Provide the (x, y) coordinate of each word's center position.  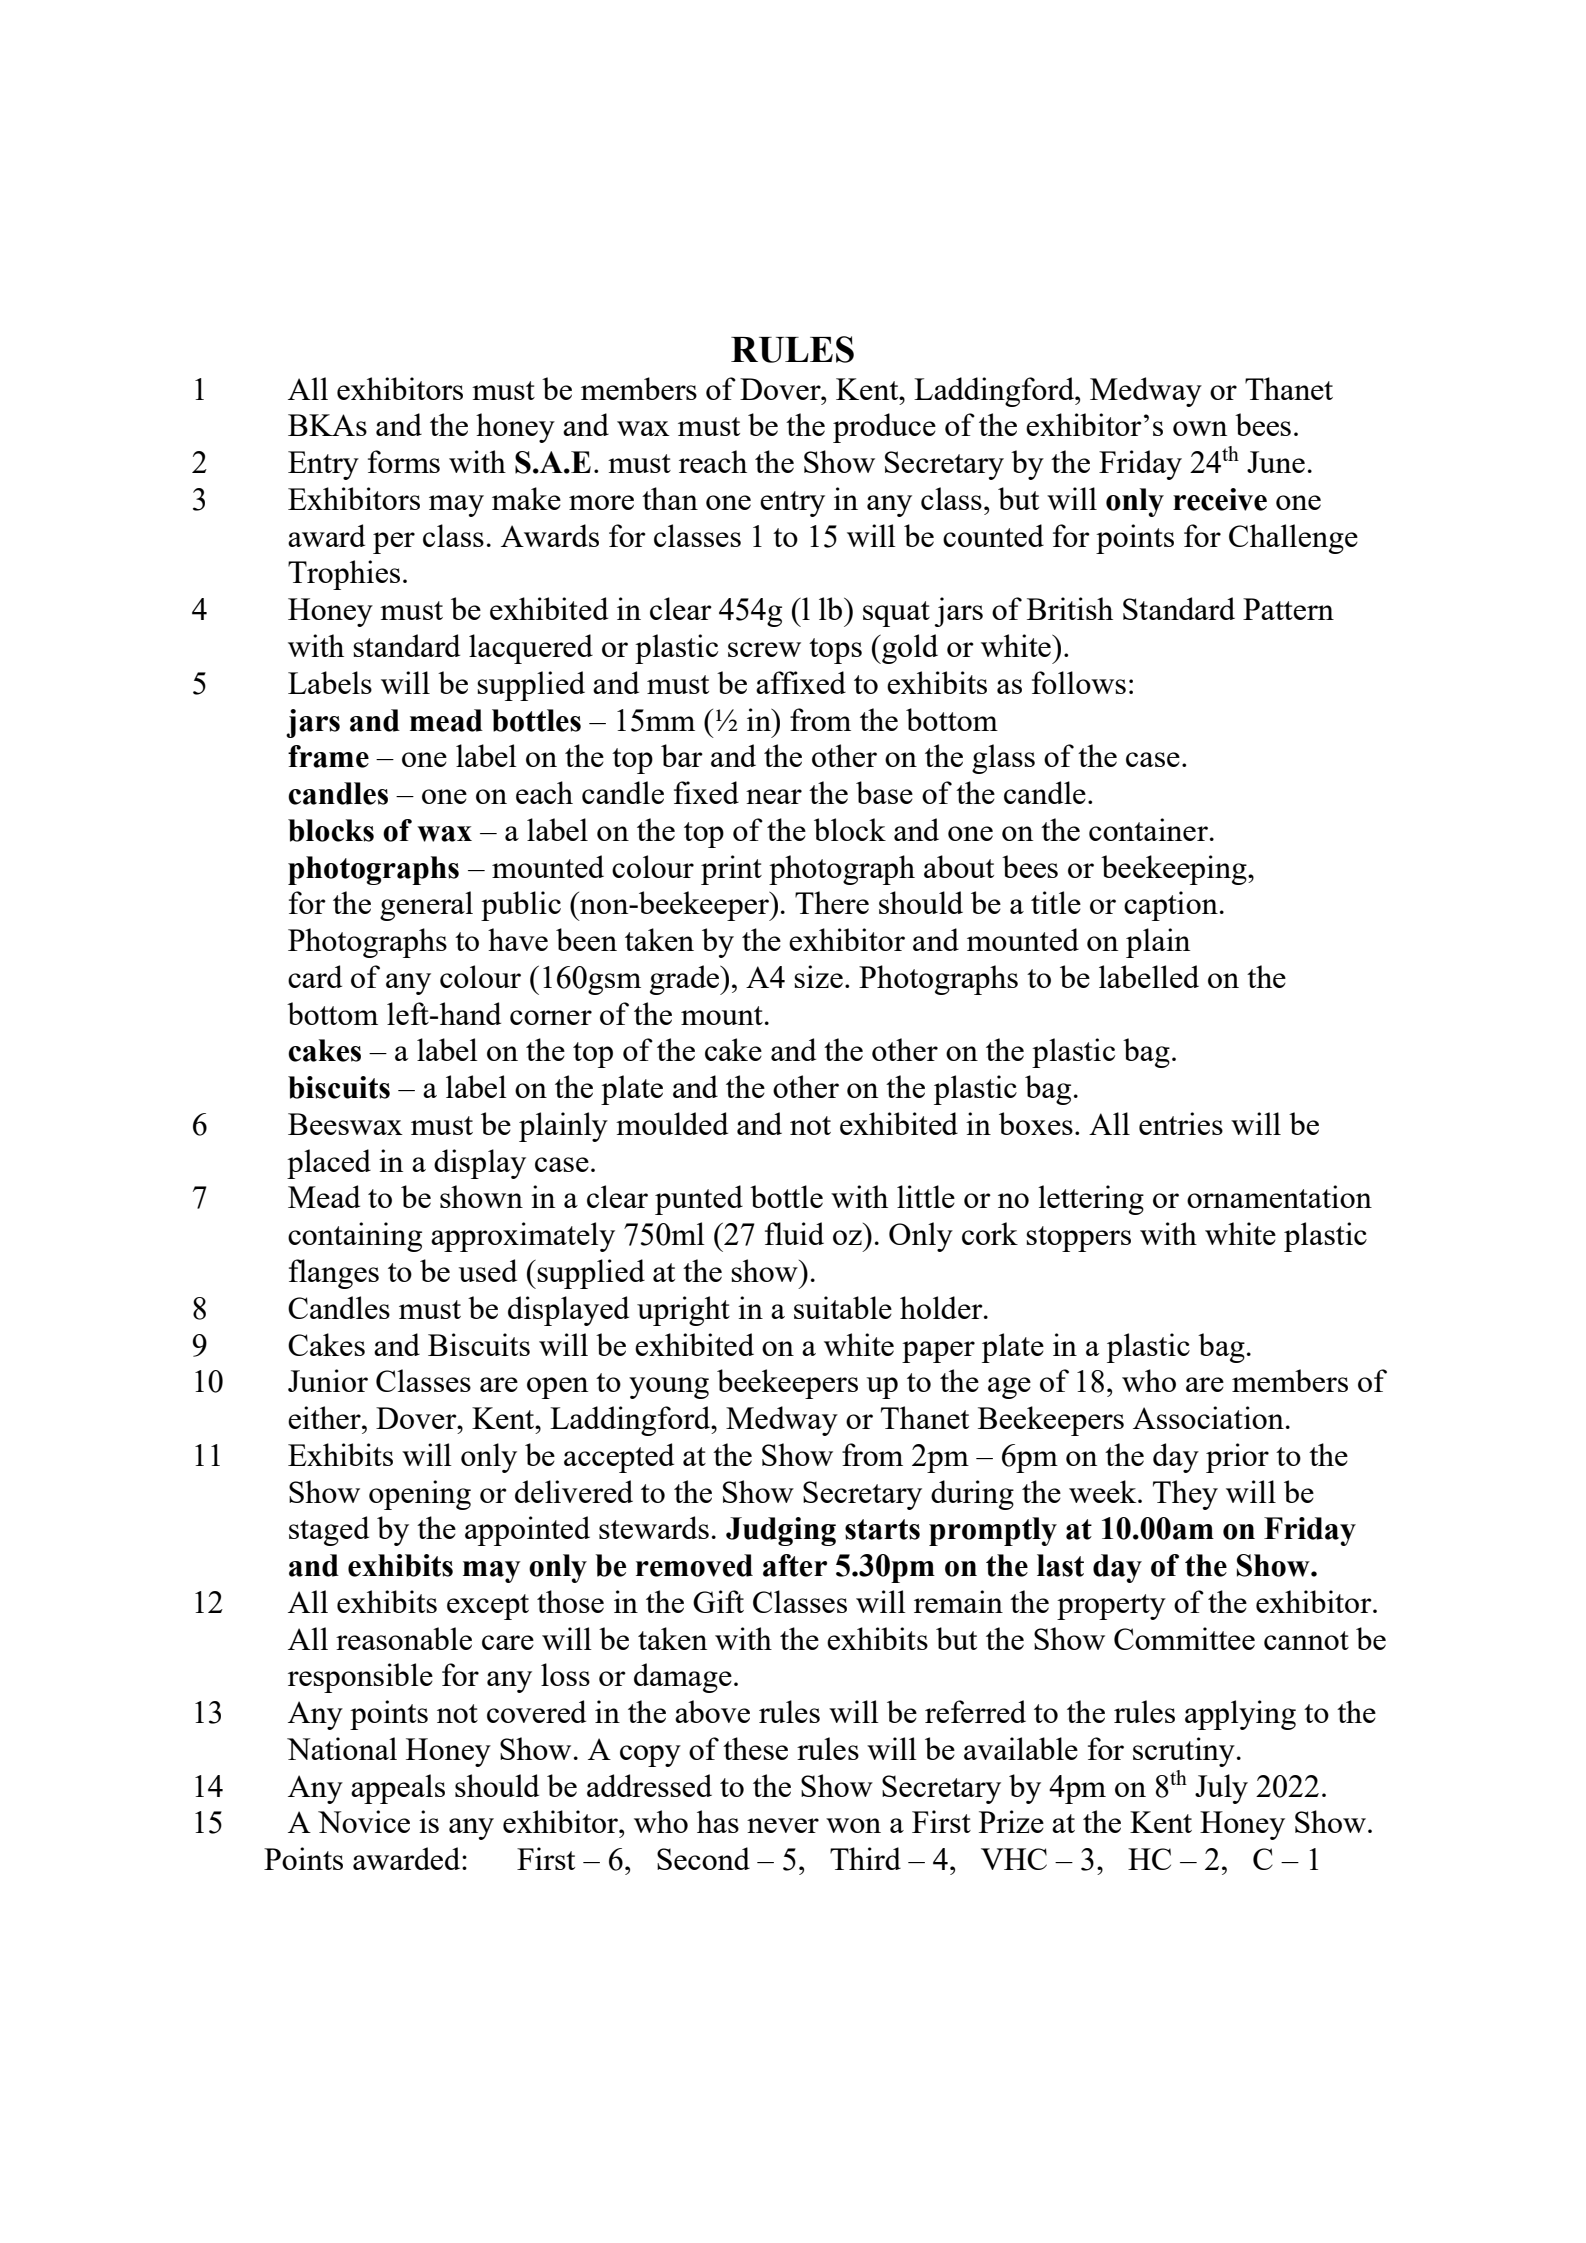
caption (1171, 906)
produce (884, 428)
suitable (843, 1307)
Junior (328, 1380)
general (426, 906)
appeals (398, 1789)
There (832, 902)
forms (404, 461)
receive (1220, 499)
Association (1208, 1417)
